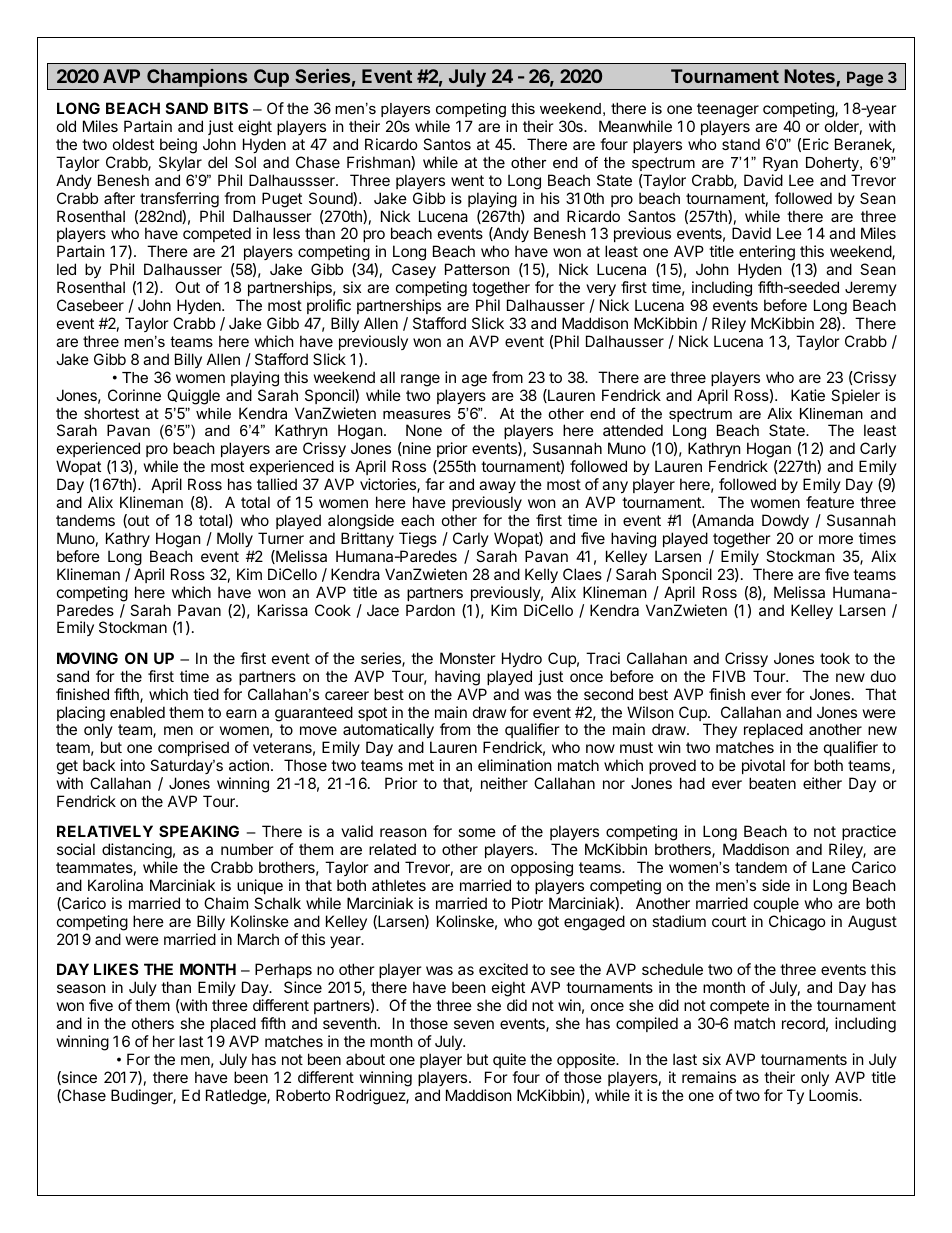 Image resolution: width=952 pixels, height=1233 pixels. I want to click on Roberto, so click(303, 1095).
